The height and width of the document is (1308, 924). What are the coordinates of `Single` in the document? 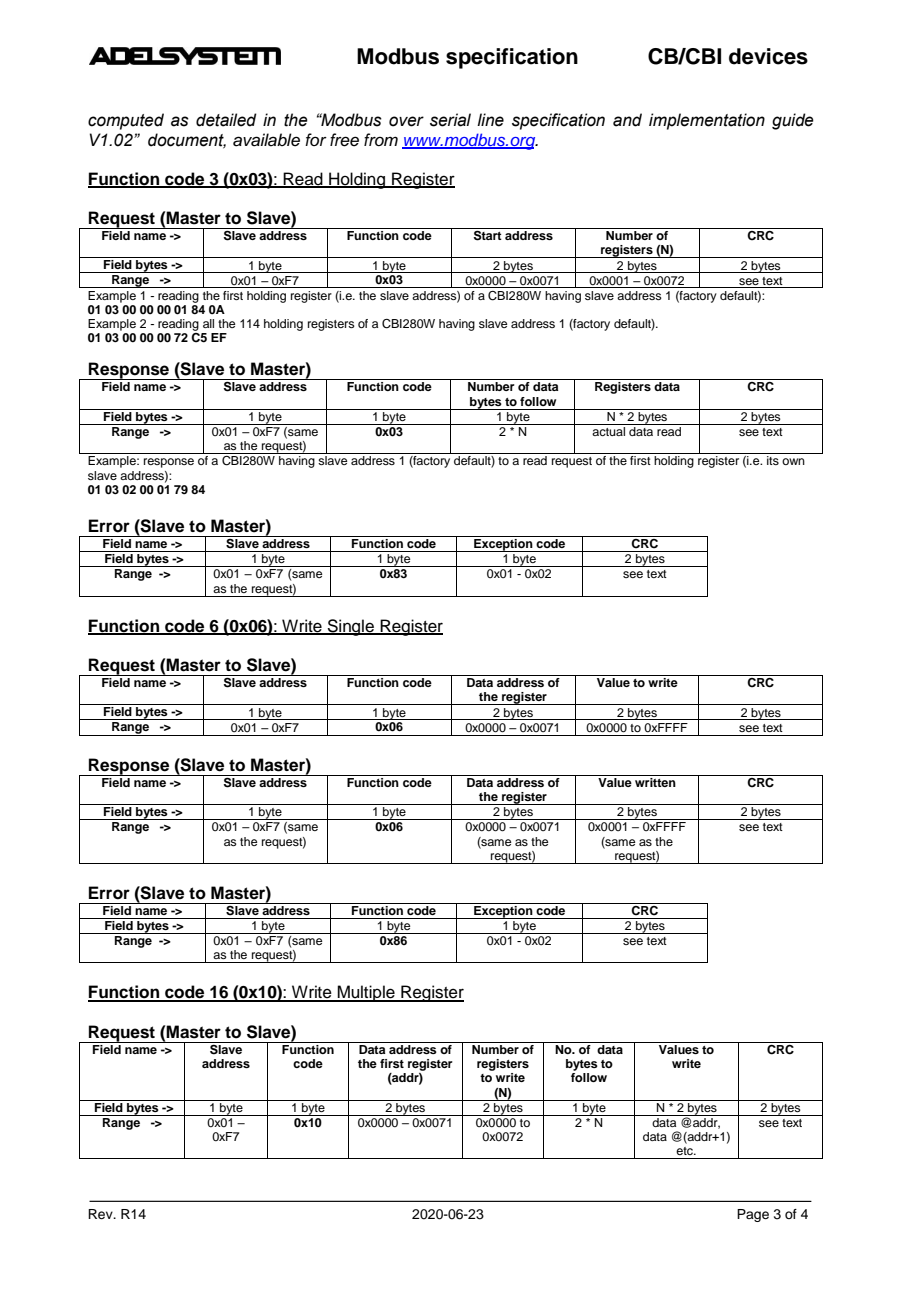 It's located at (351, 627).
